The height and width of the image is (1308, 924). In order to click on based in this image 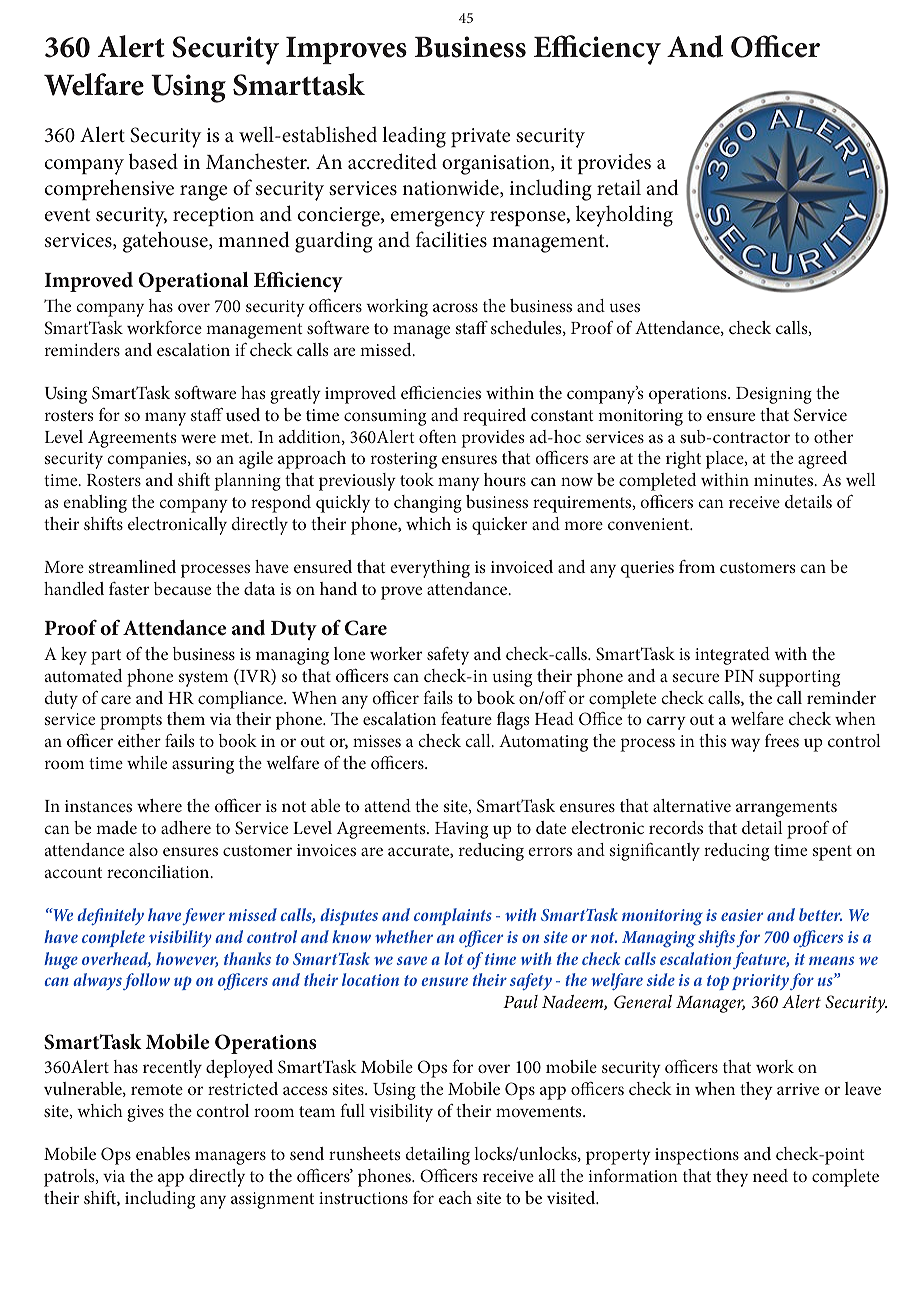, I will do `click(153, 161)`.
